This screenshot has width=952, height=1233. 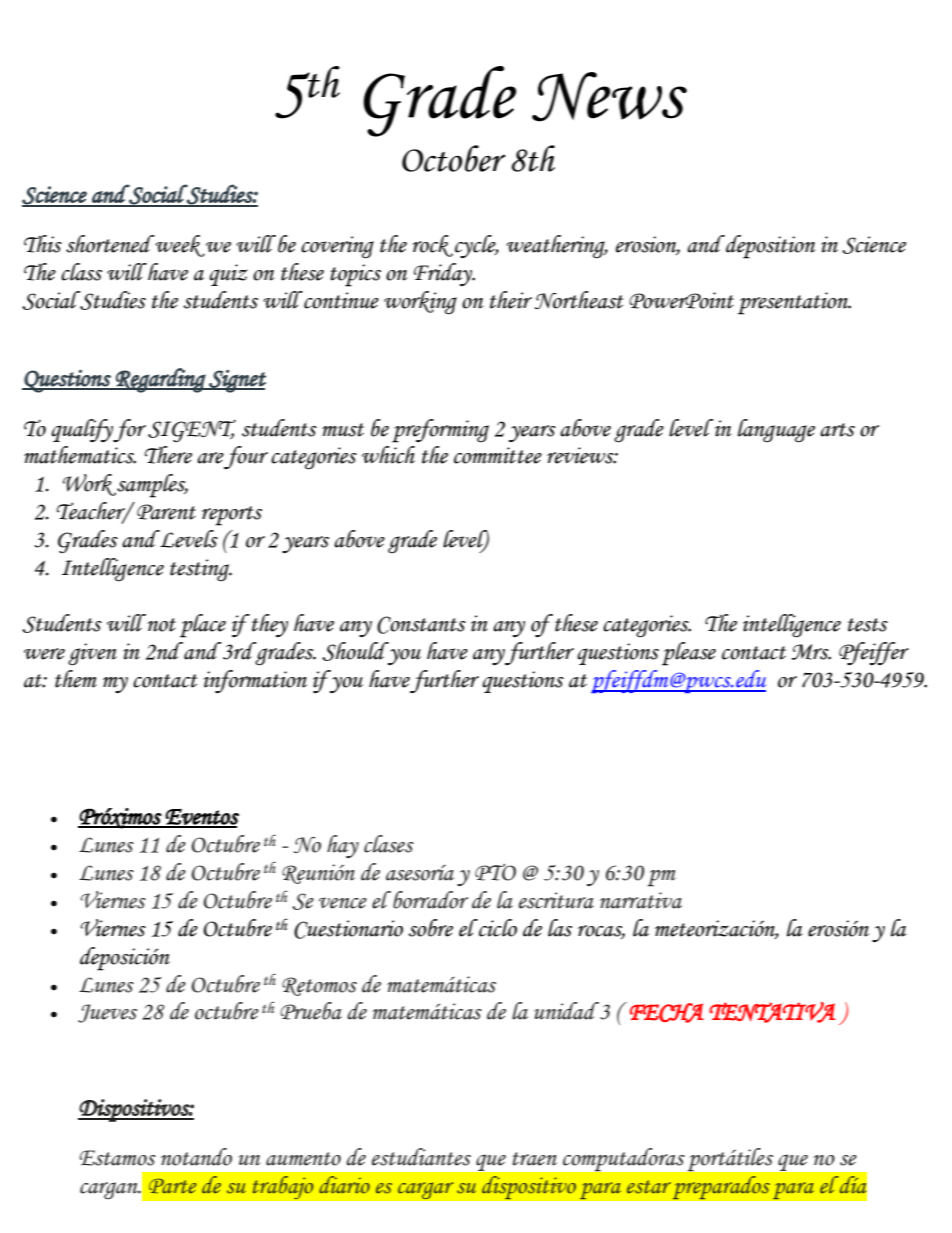 I want to click on News, so click(x=609, y=97).
